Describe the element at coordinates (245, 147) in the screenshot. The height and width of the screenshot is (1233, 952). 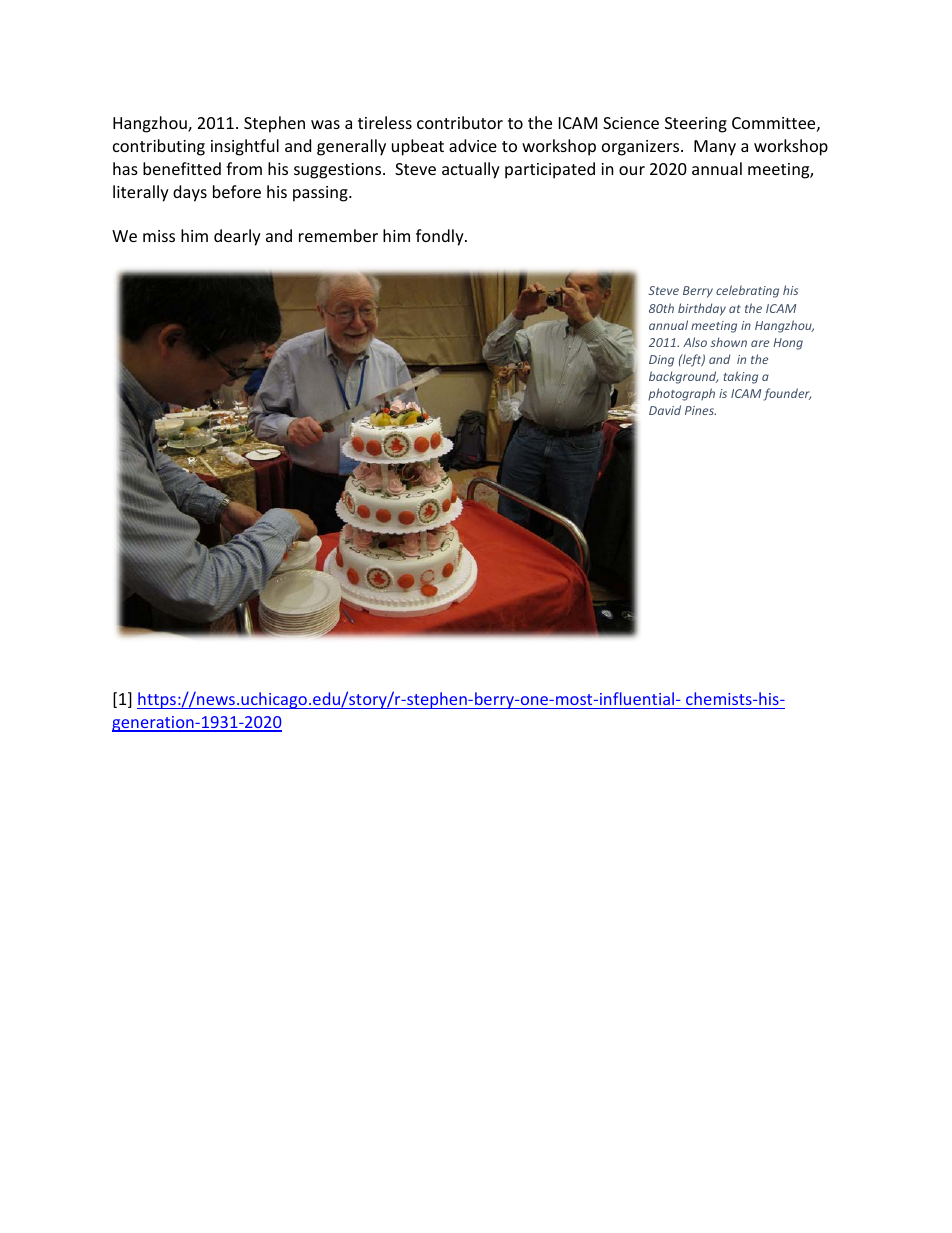
I see `insightful` at that location.
